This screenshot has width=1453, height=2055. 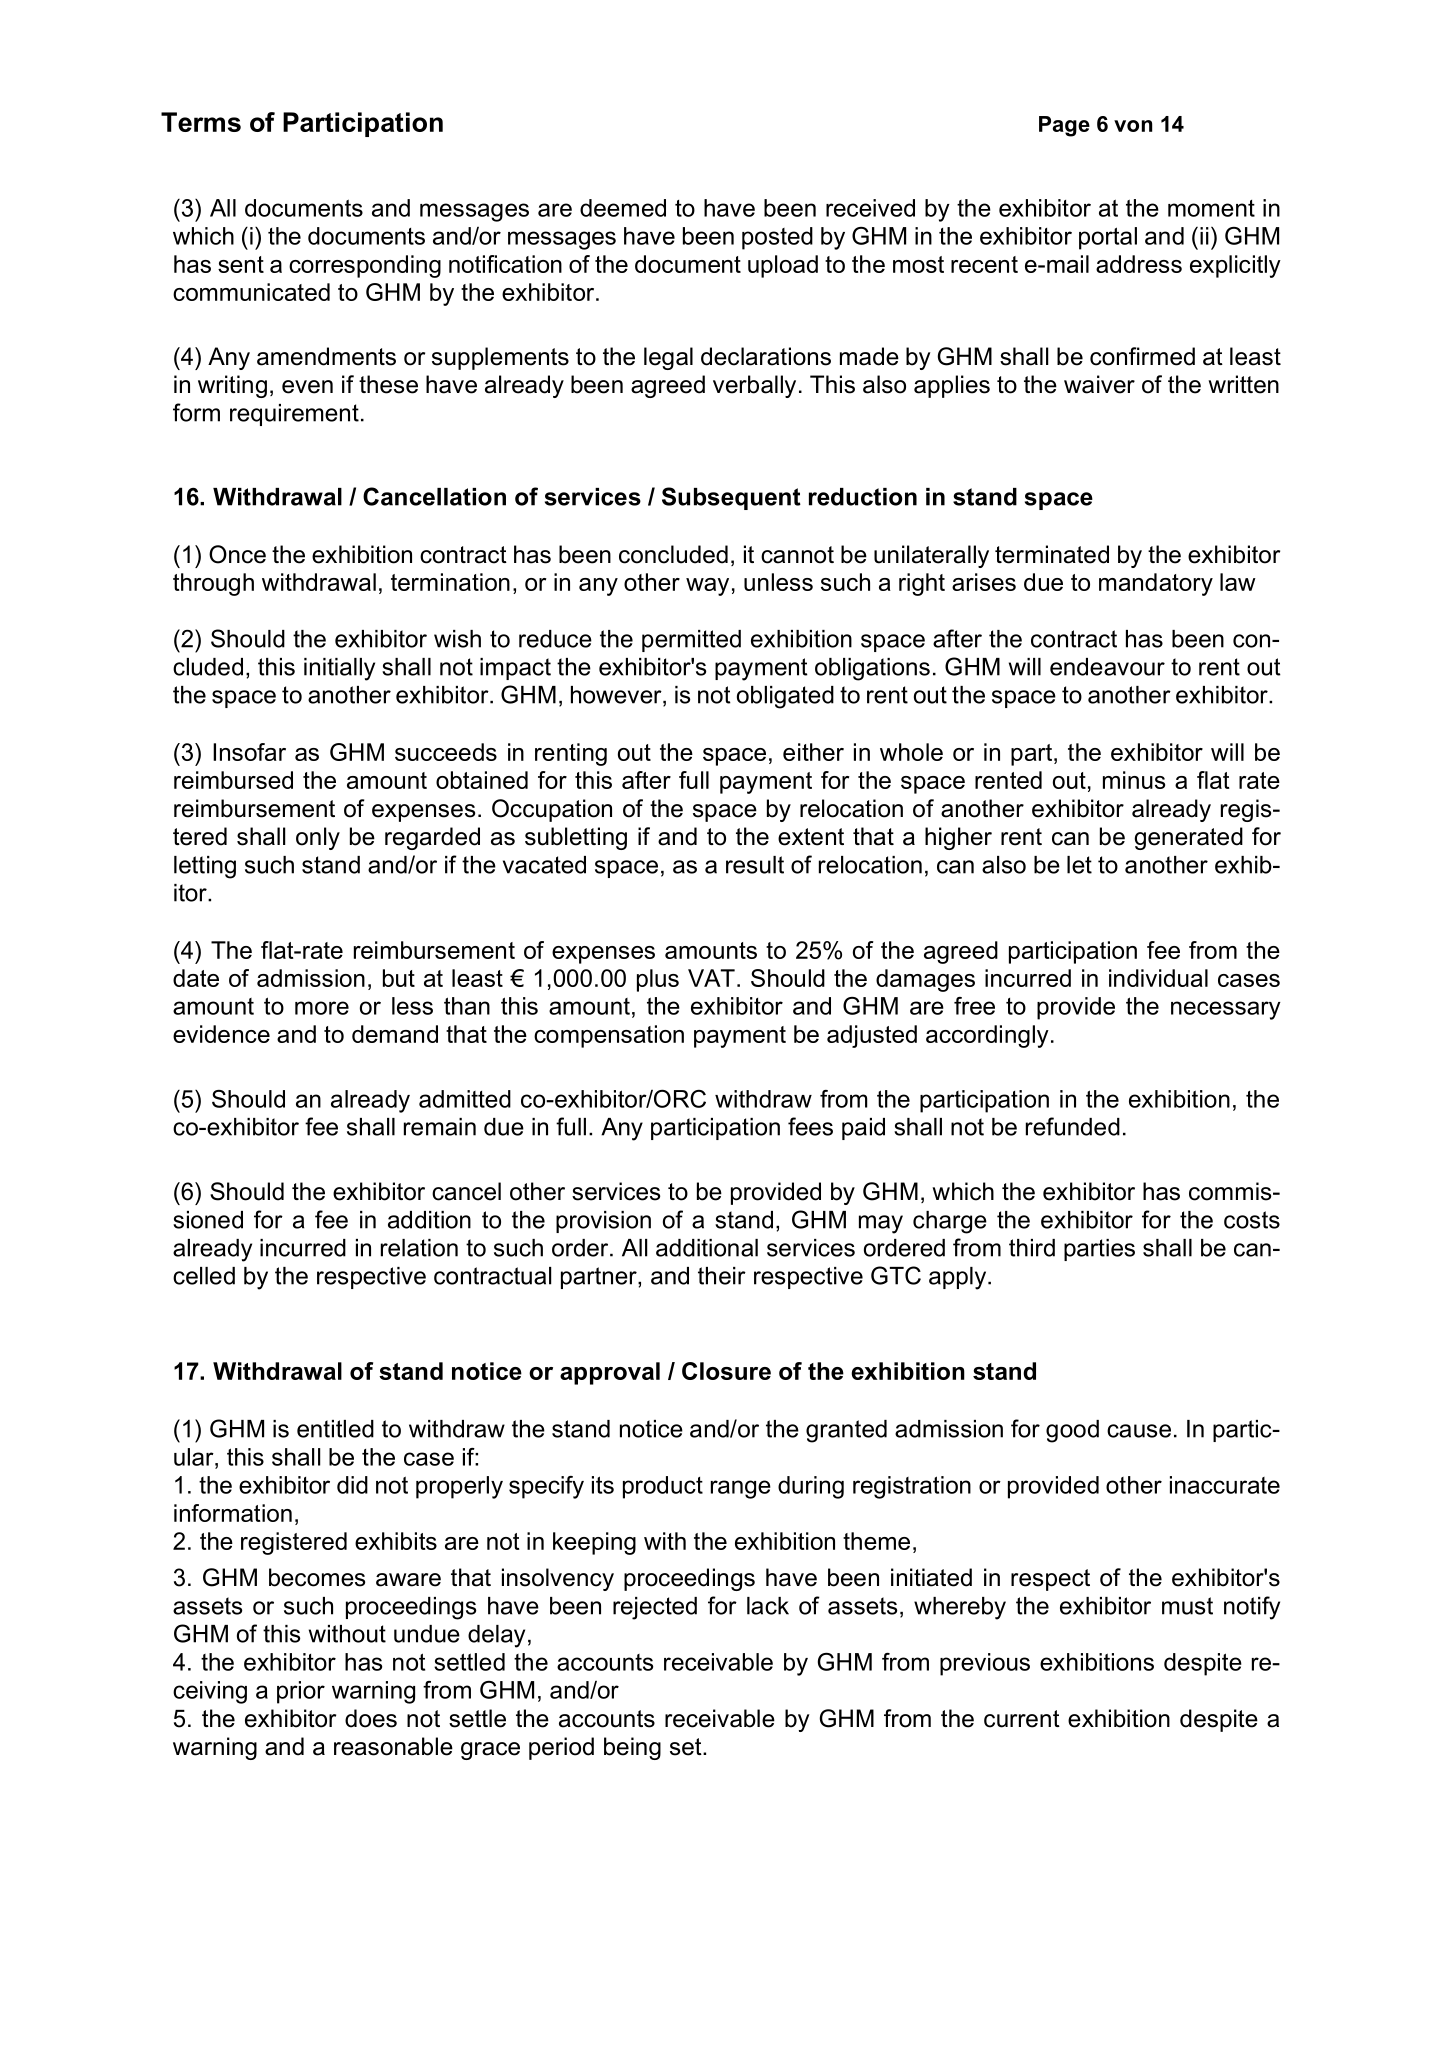 What do you see at coordinates (777, 238) in the screenshot?
I see `posted` at bounding box center [777, 238].
